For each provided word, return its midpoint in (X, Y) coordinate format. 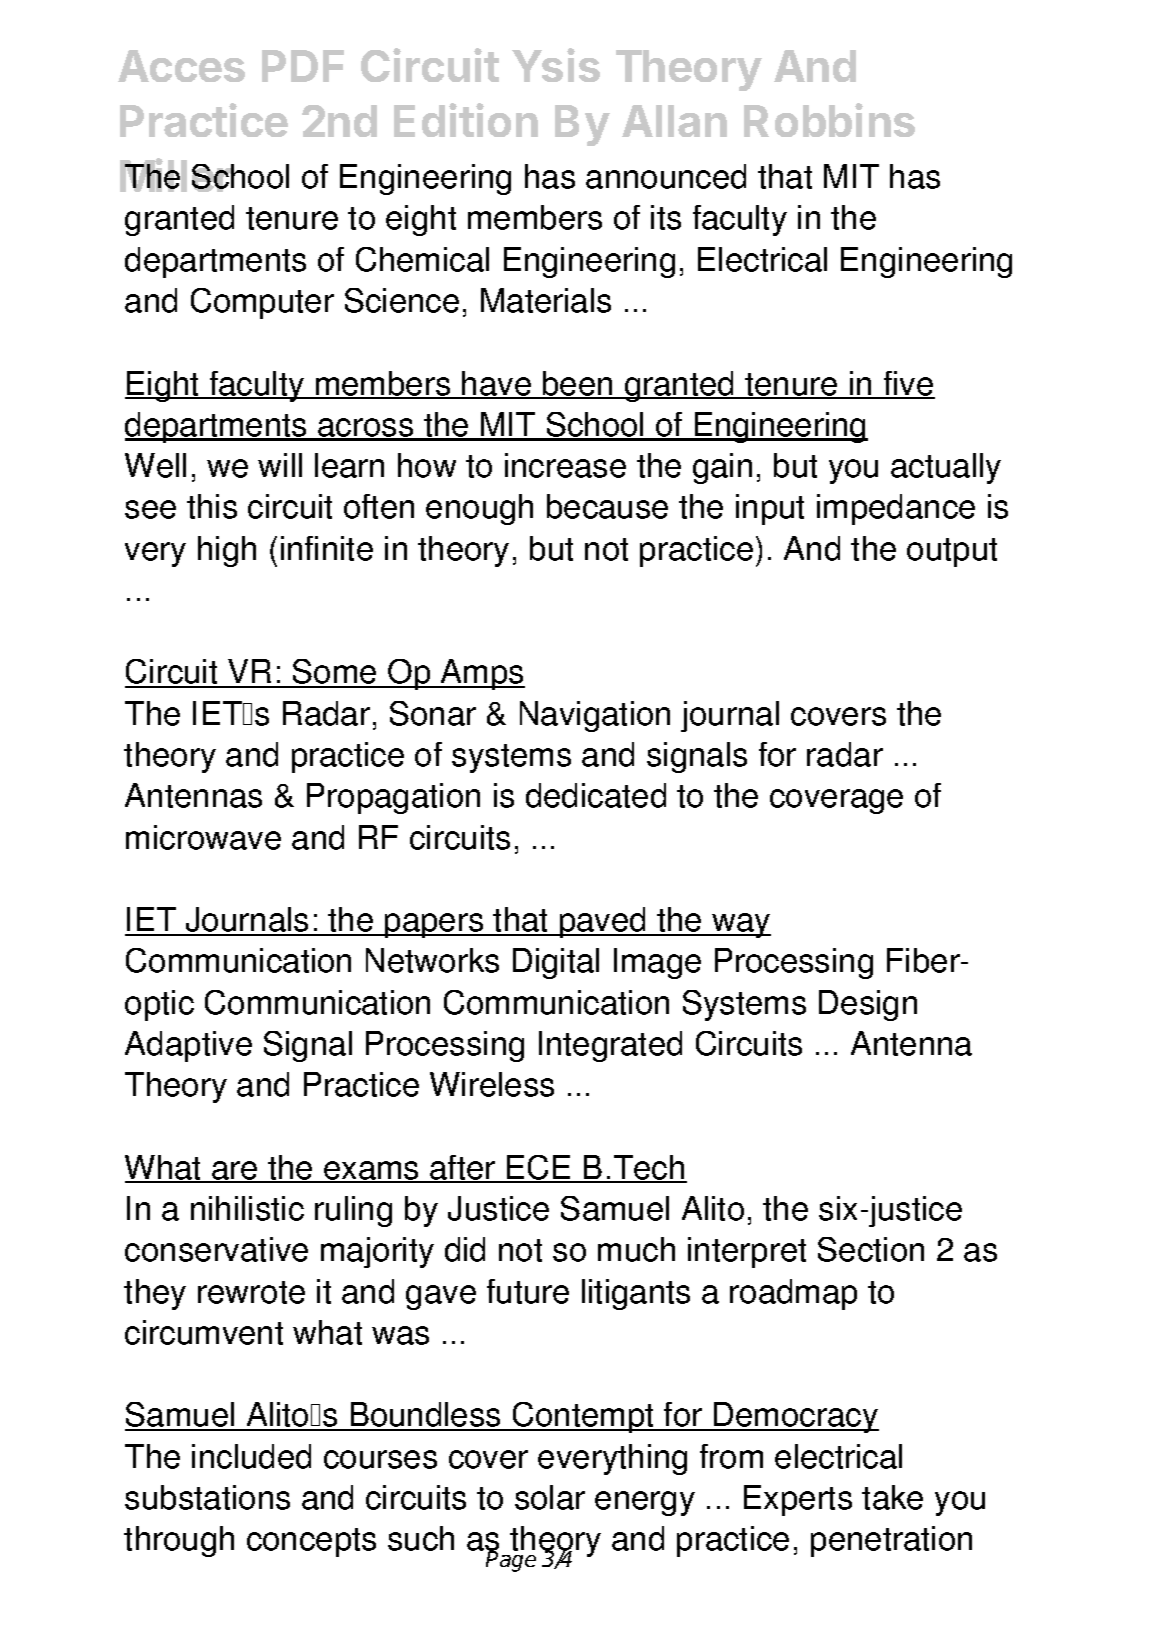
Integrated (610, 1046)
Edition (466, 120)
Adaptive (188, 1046)
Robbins (829, 120)
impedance (896, 509)
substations (207, 1497)
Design (868, 1005)
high (227, 551)
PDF (303, 66)
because (607, 506)
